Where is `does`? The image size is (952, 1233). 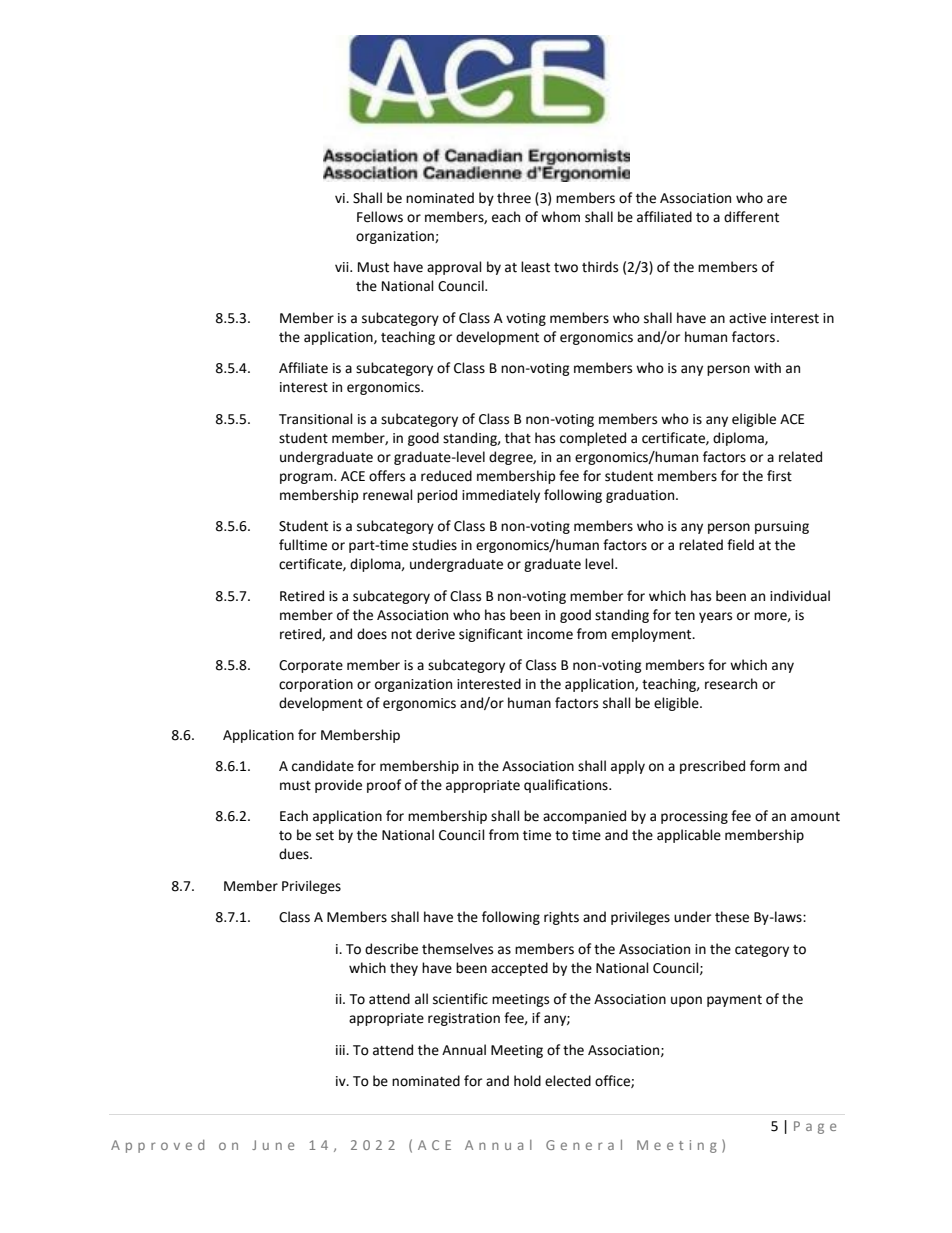
does is located at coordinates (372, 634).
